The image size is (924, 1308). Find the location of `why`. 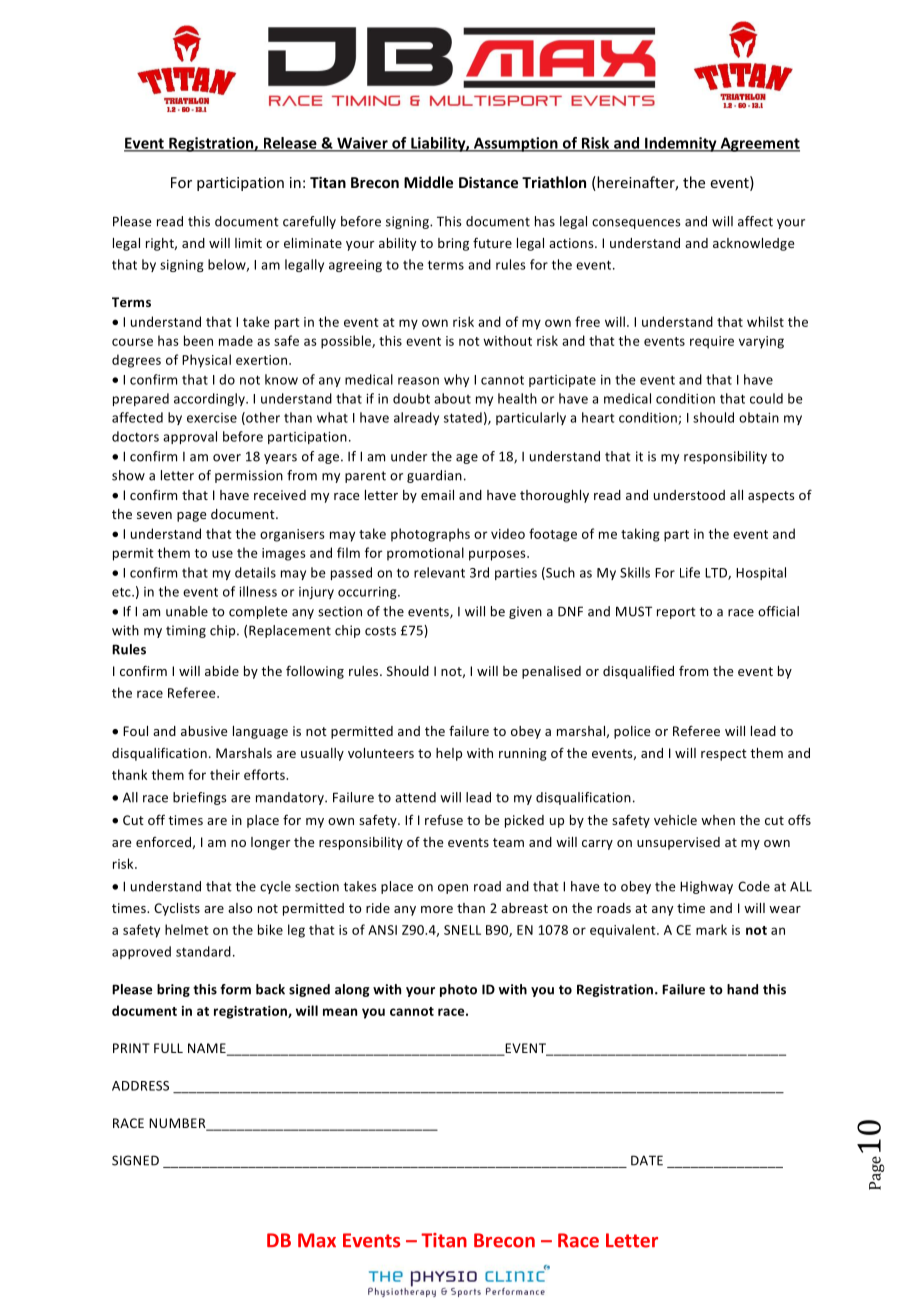

why is located at coordinates (456, 380).
